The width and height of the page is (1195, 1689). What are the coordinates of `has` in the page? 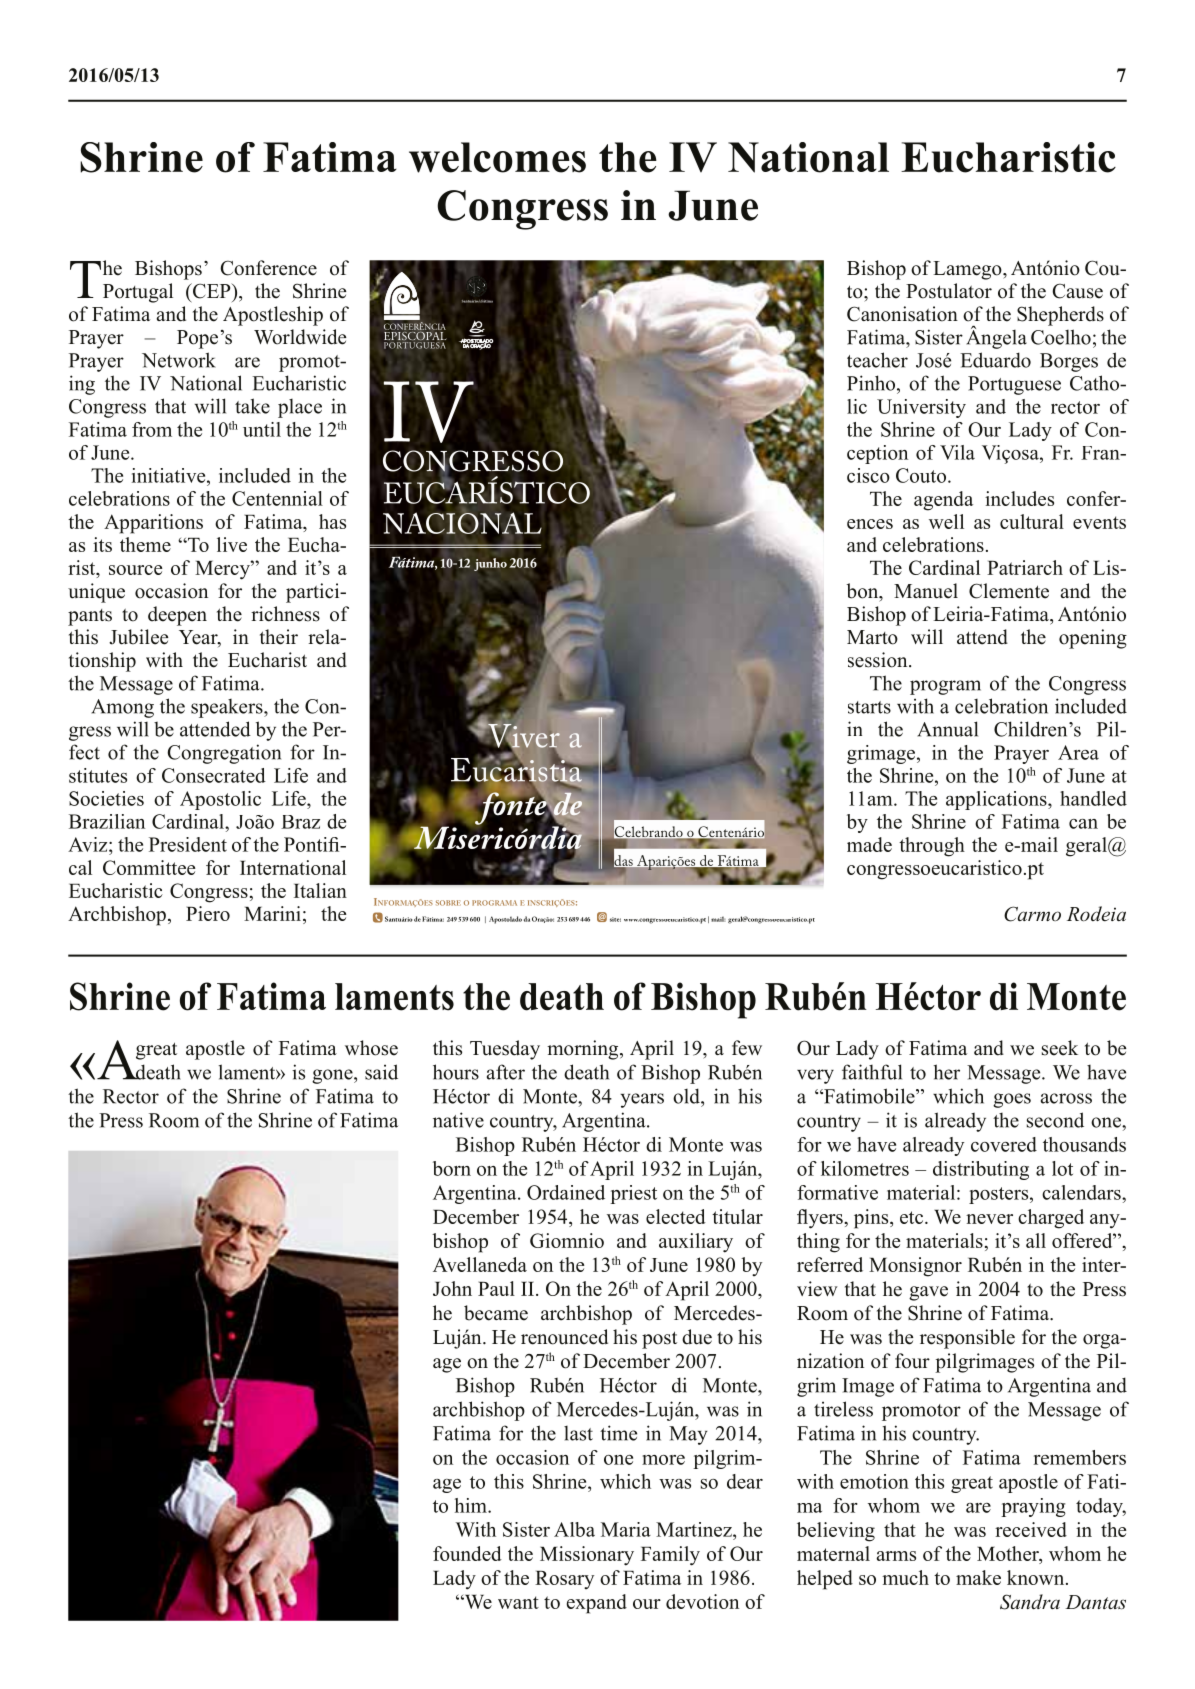 It's located at (332, 521).
